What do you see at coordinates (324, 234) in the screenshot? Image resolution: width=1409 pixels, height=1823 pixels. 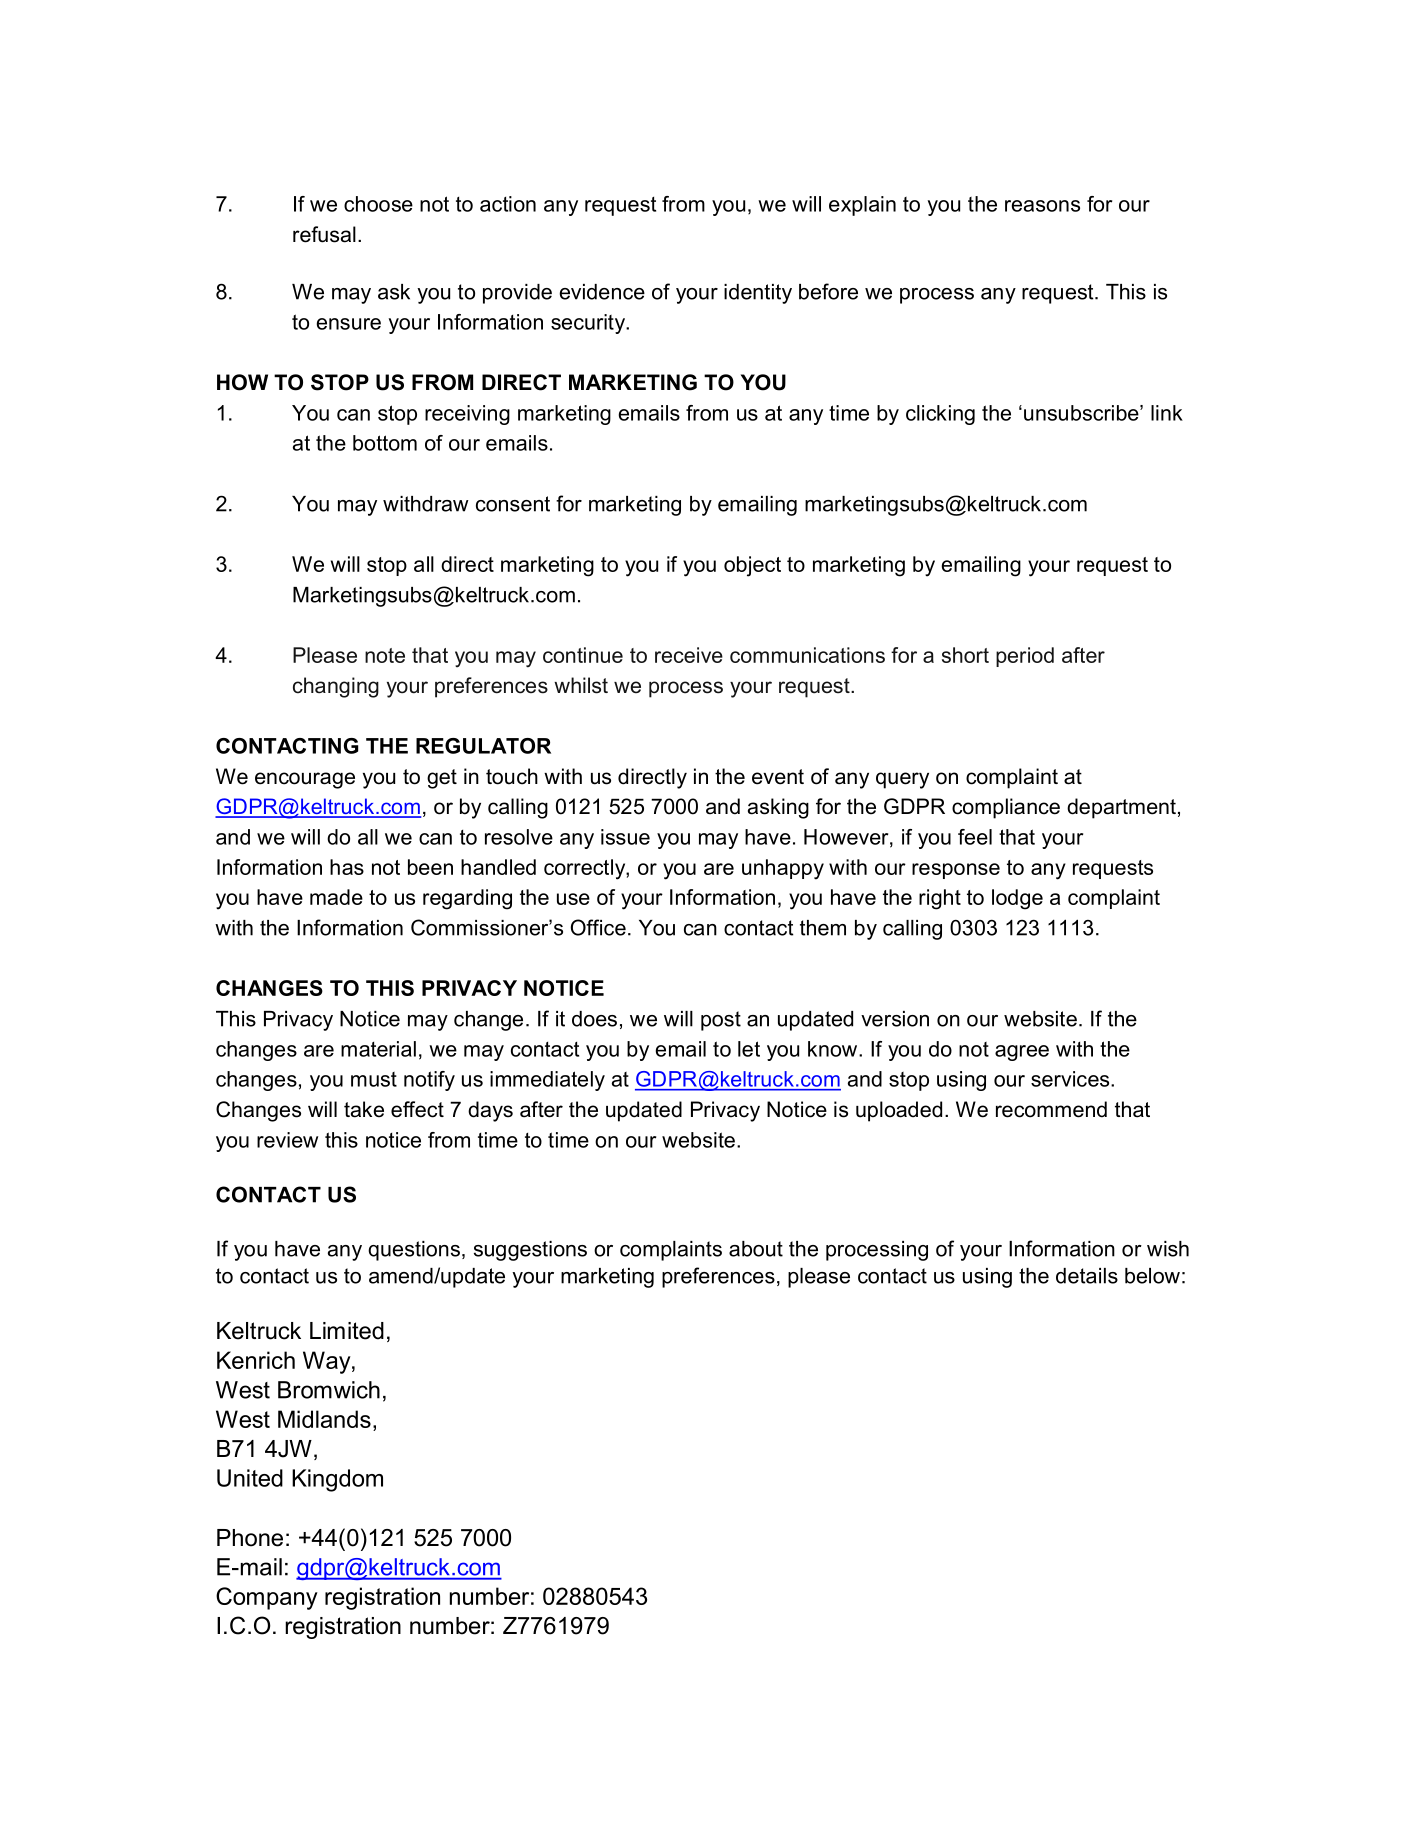 I see `refusal` at bounding box center [324, 234].
